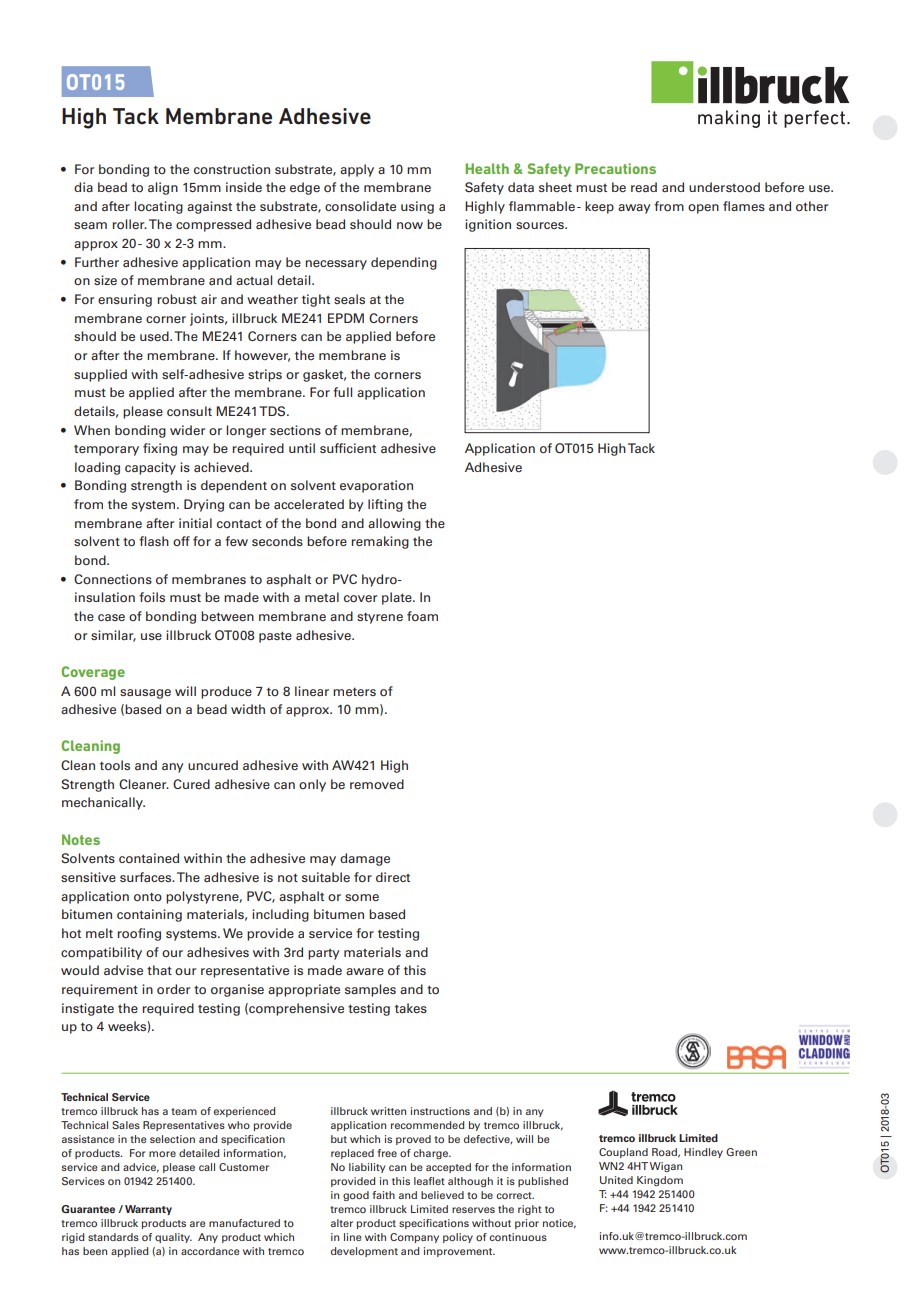  Describe the element at coordinates (422, 616) in the screenshot. I see `foam` at that location.
